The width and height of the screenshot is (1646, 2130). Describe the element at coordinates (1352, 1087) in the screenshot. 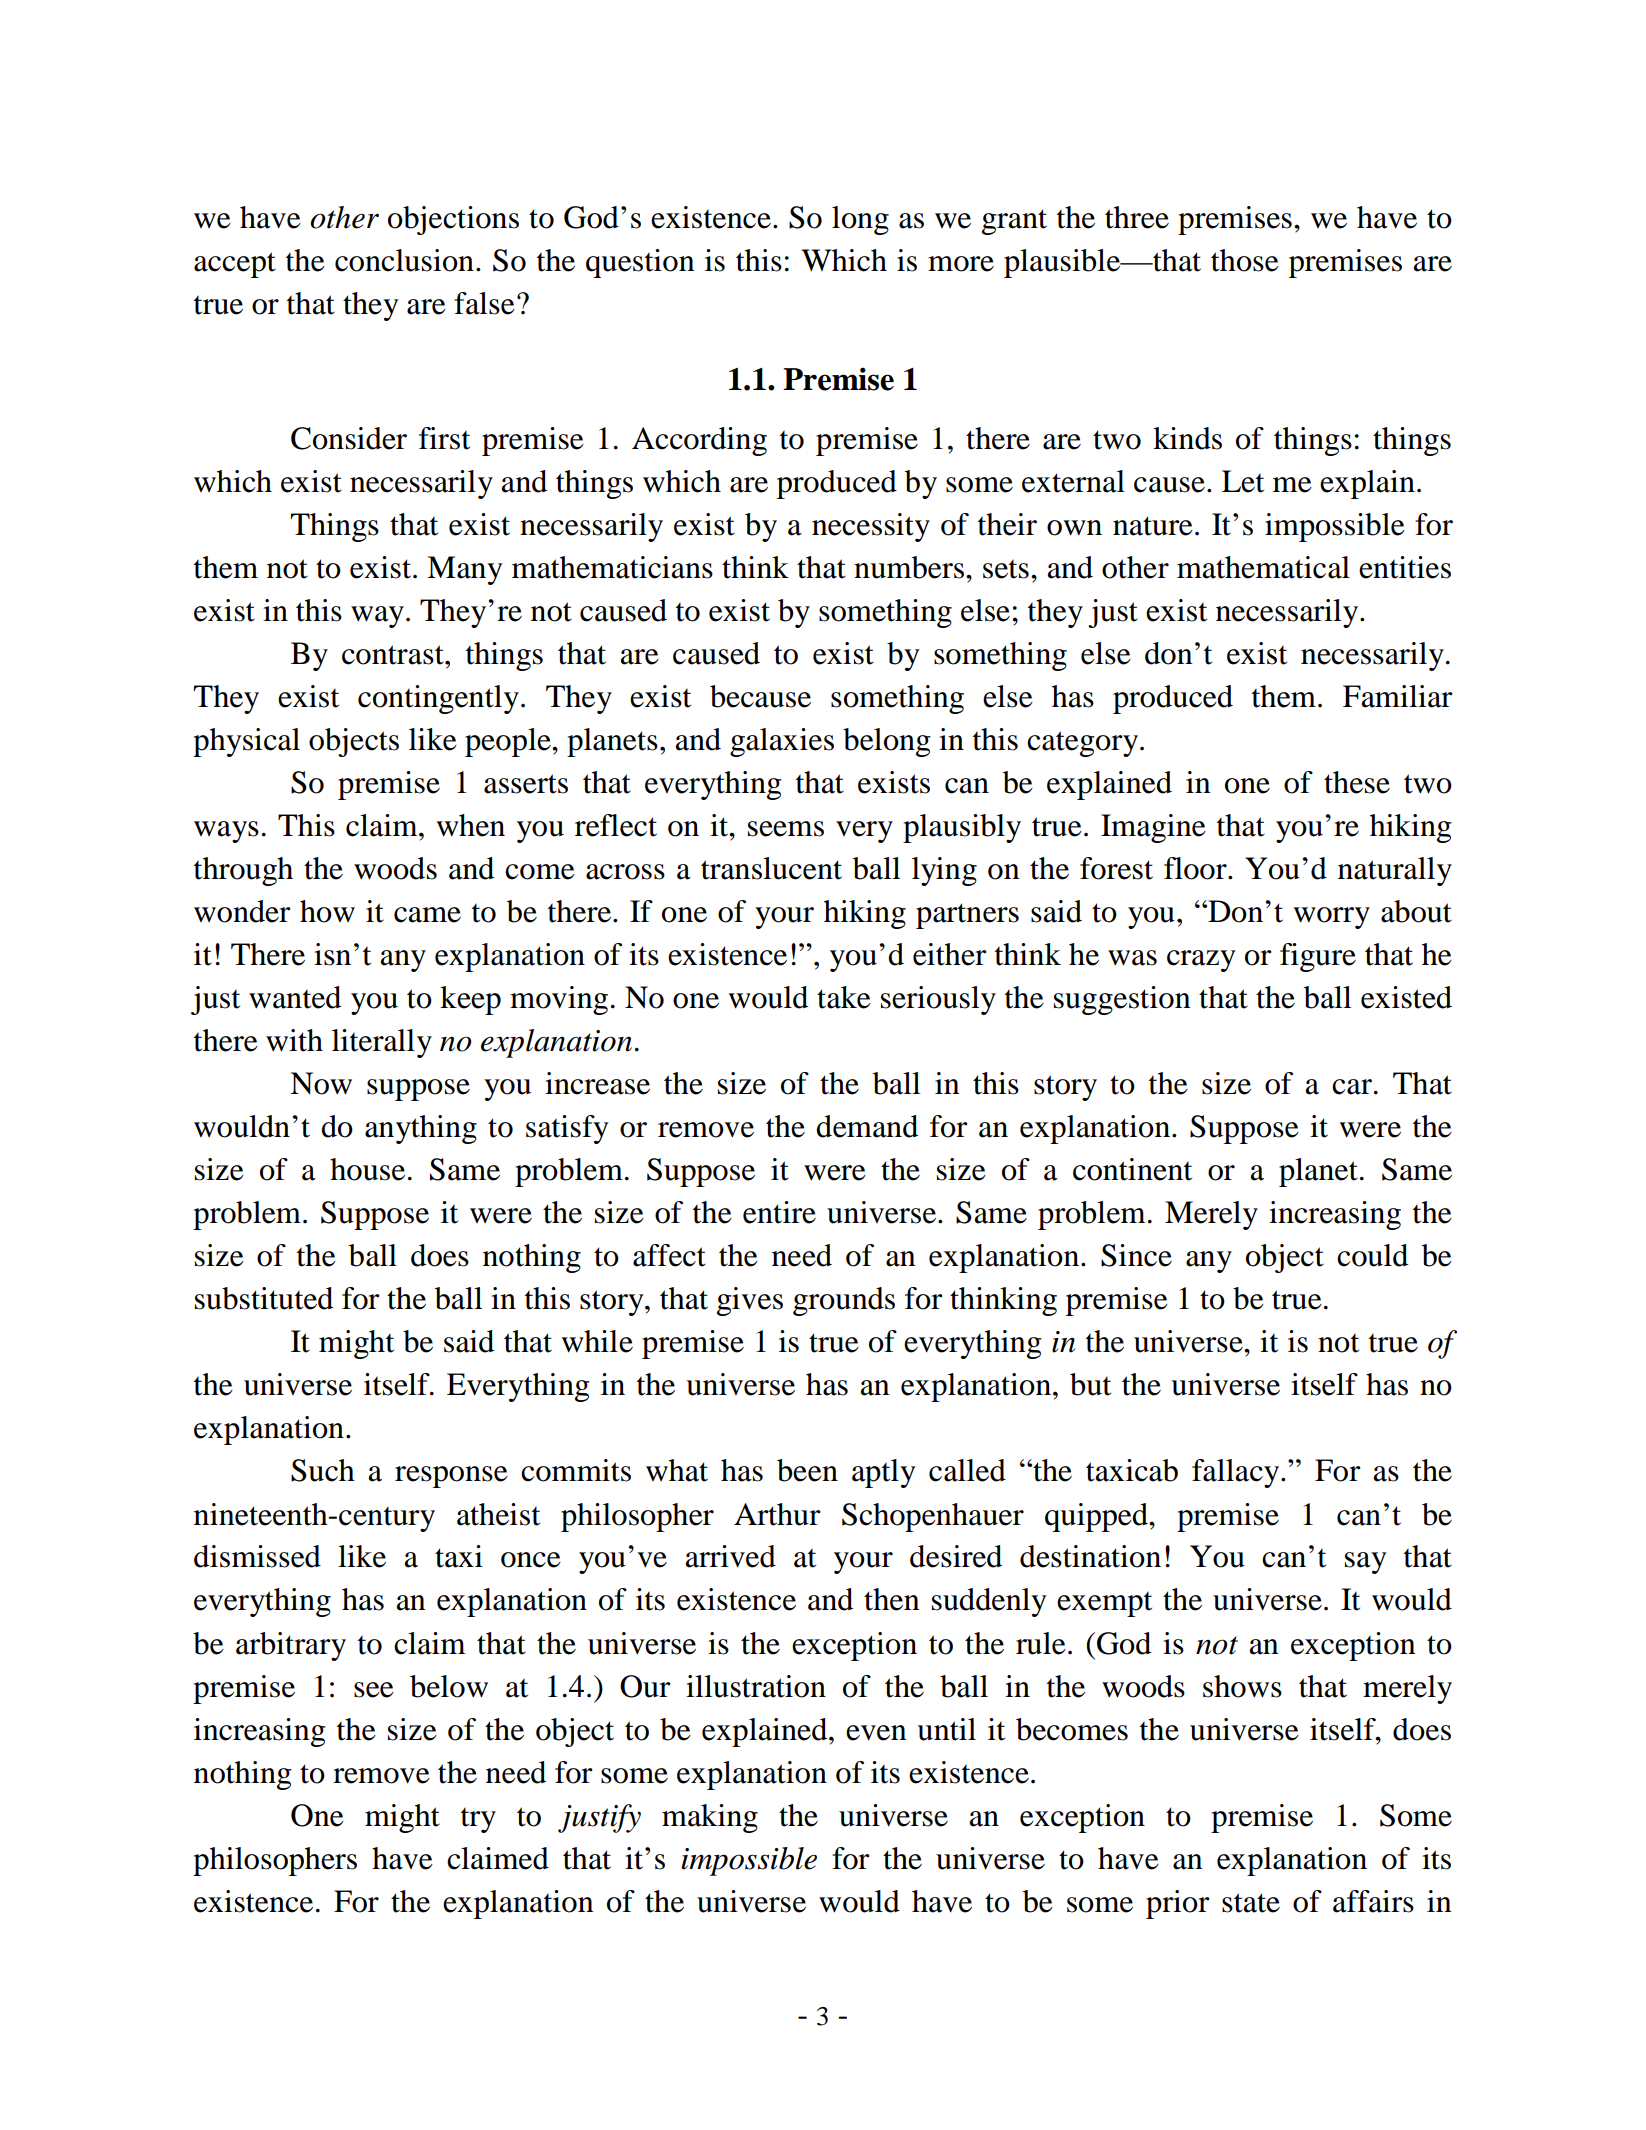

I see `car` at that location.
